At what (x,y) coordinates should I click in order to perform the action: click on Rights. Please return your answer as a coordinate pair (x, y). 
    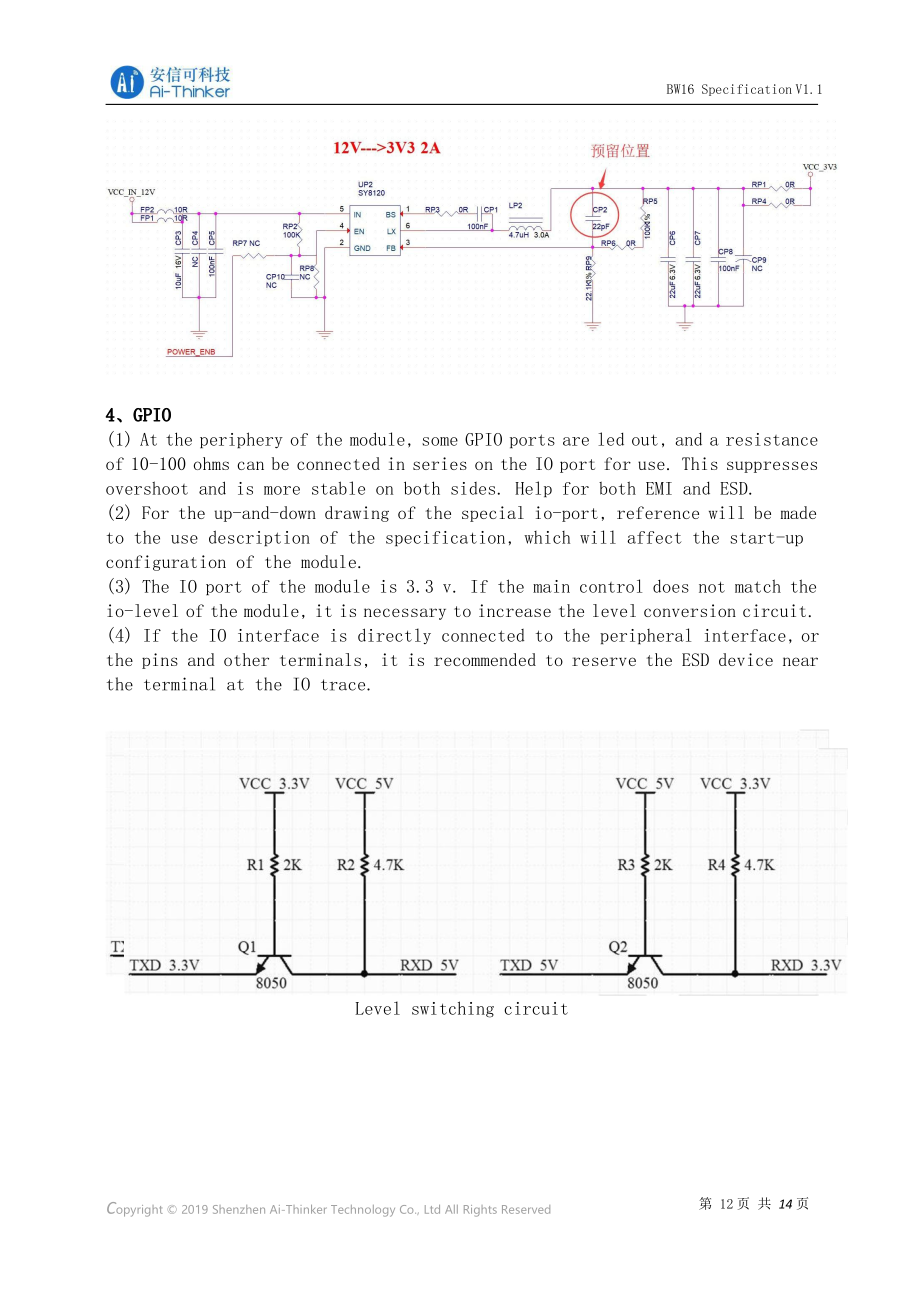
    Looking at the image, I should click on (480, 1211).
